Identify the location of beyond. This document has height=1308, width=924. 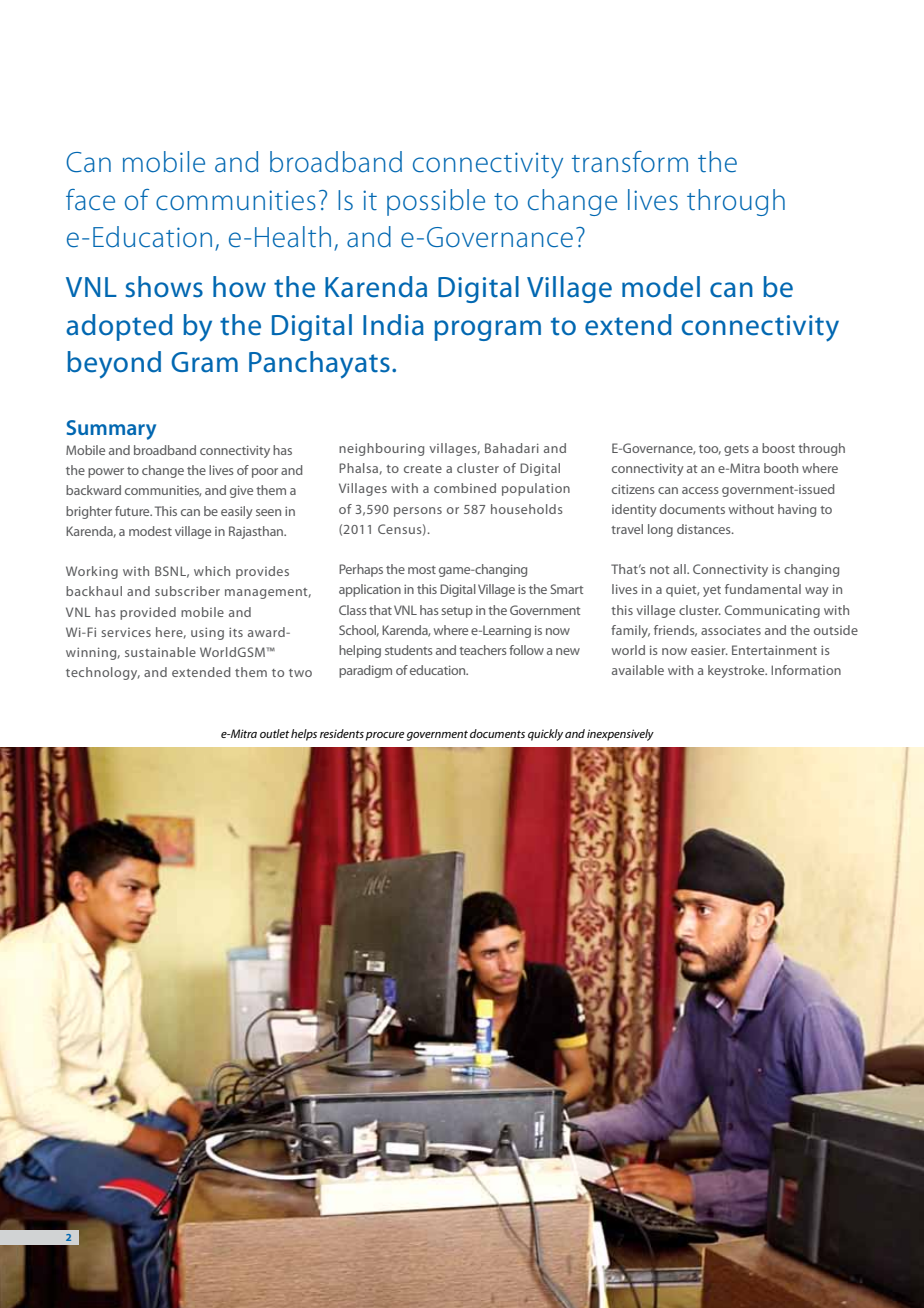
(114, 365).
